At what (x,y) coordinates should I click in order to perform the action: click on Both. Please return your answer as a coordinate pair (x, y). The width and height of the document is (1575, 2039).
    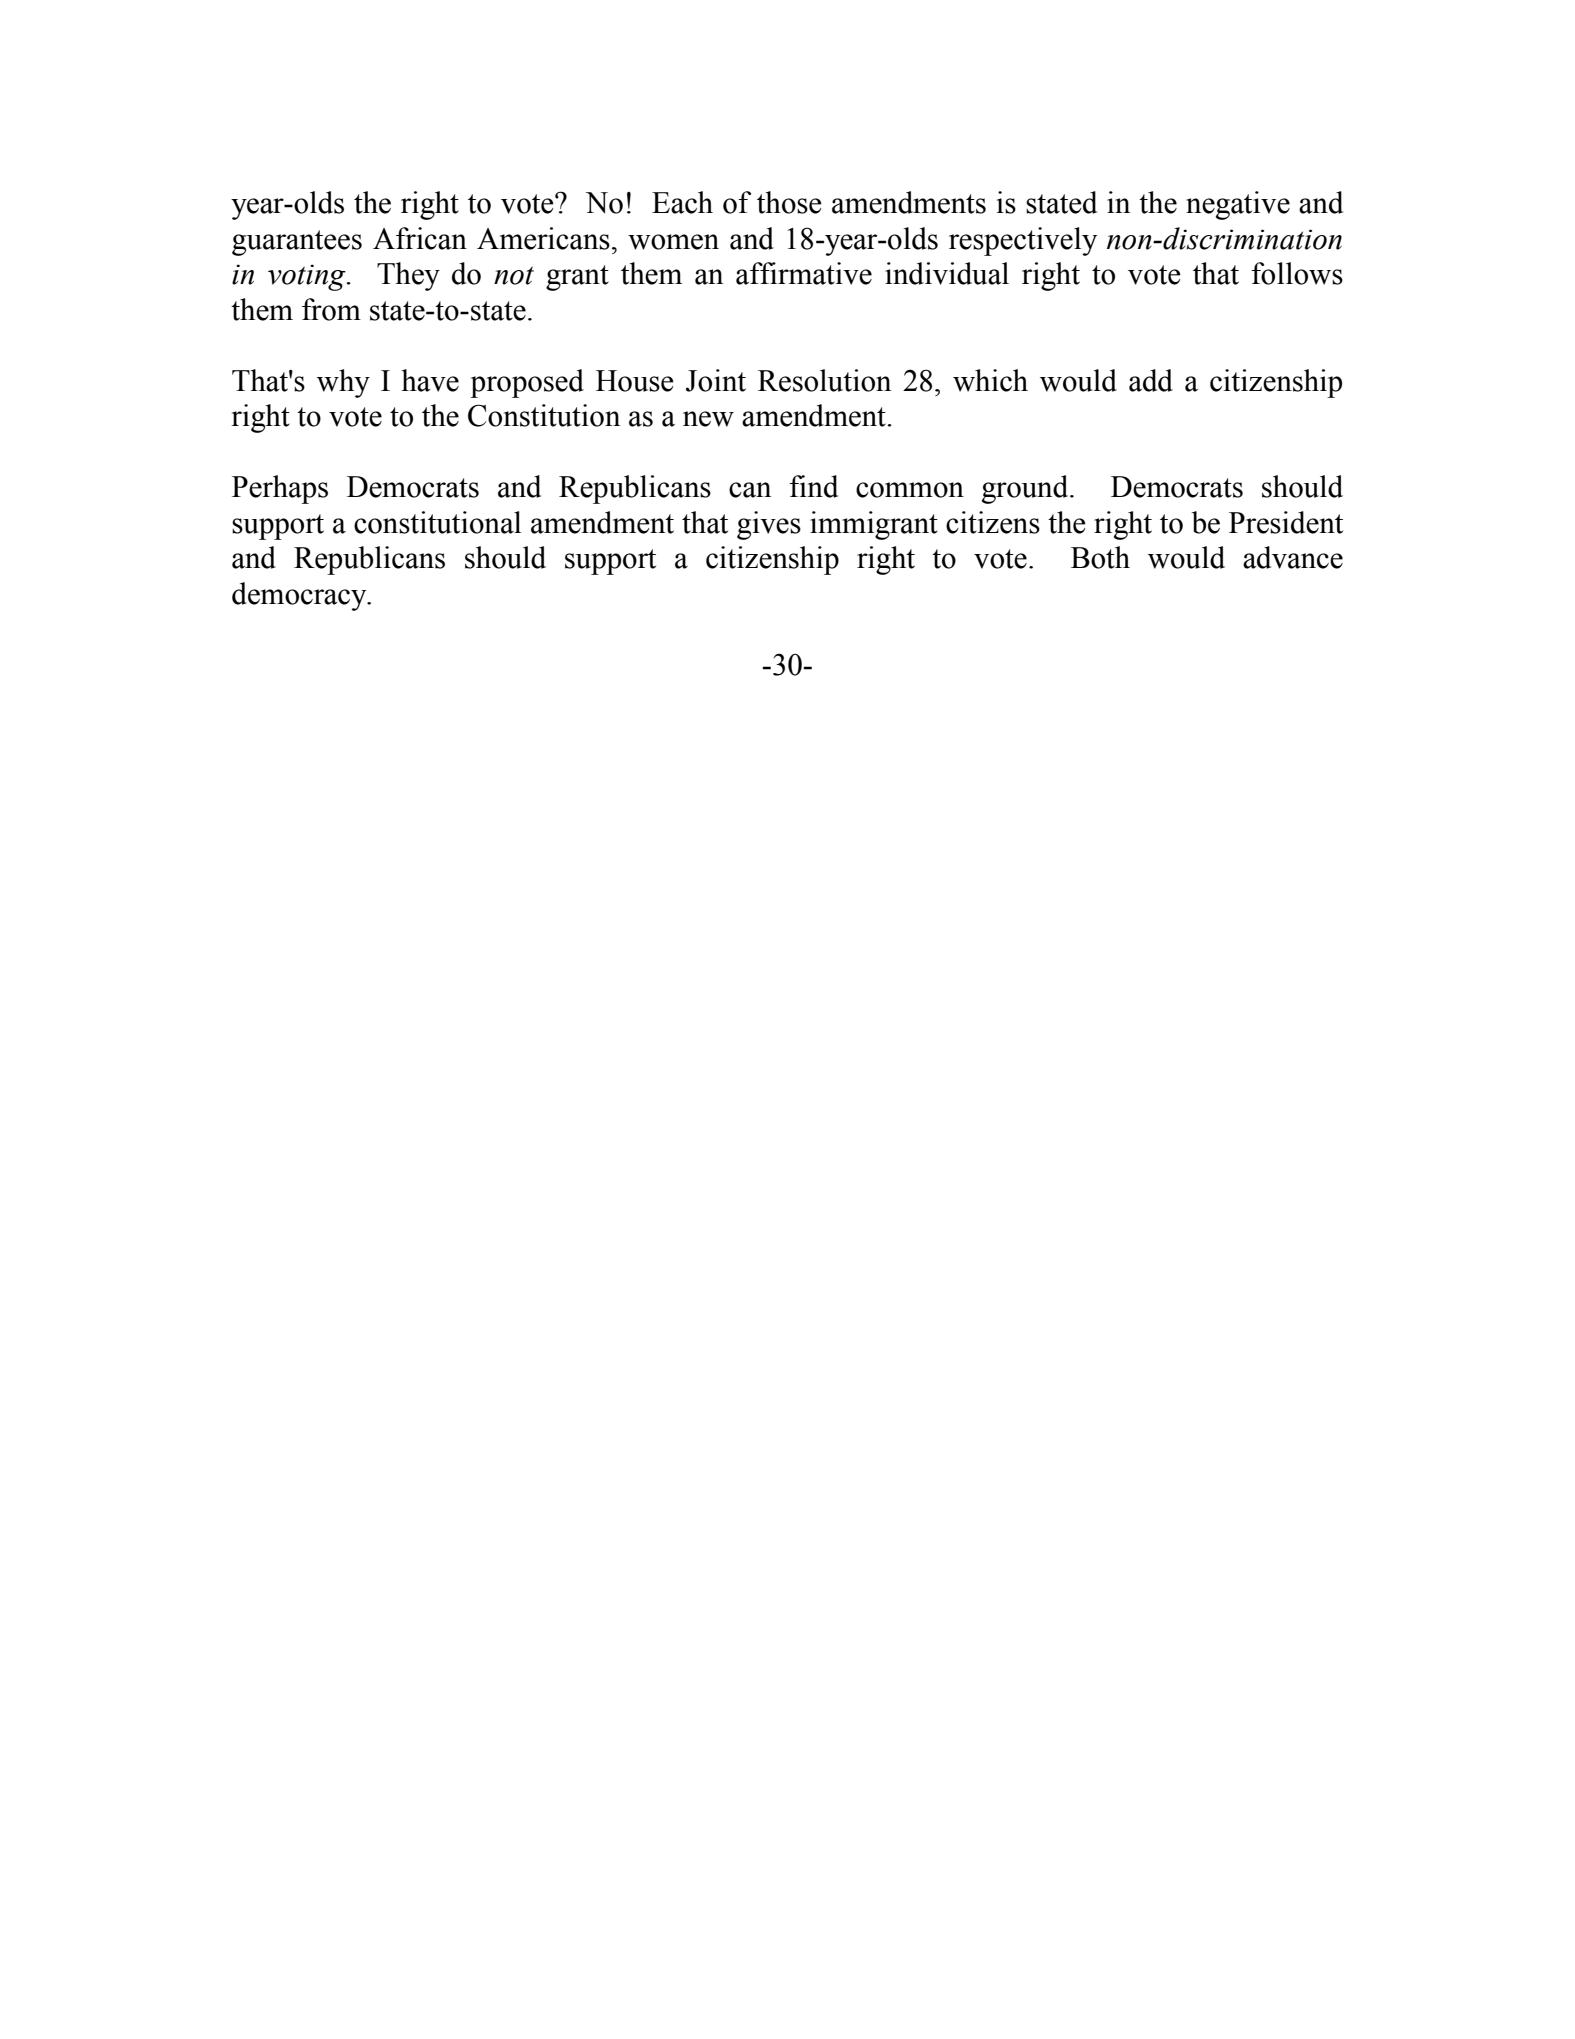
    Looking at the image, I should click on (1100, 557).
